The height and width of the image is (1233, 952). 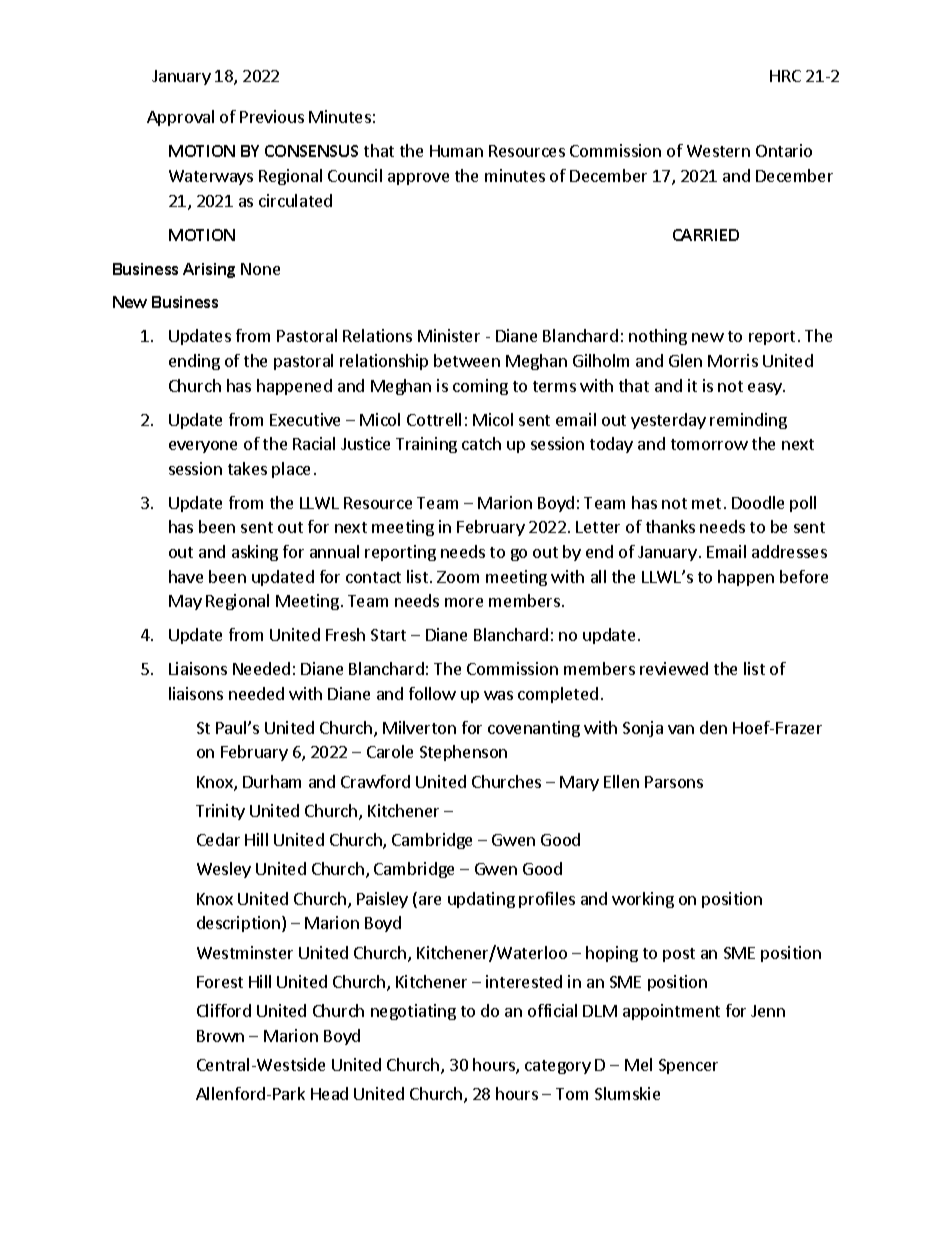 I want to click on Human, so click(x=456, y=151).
